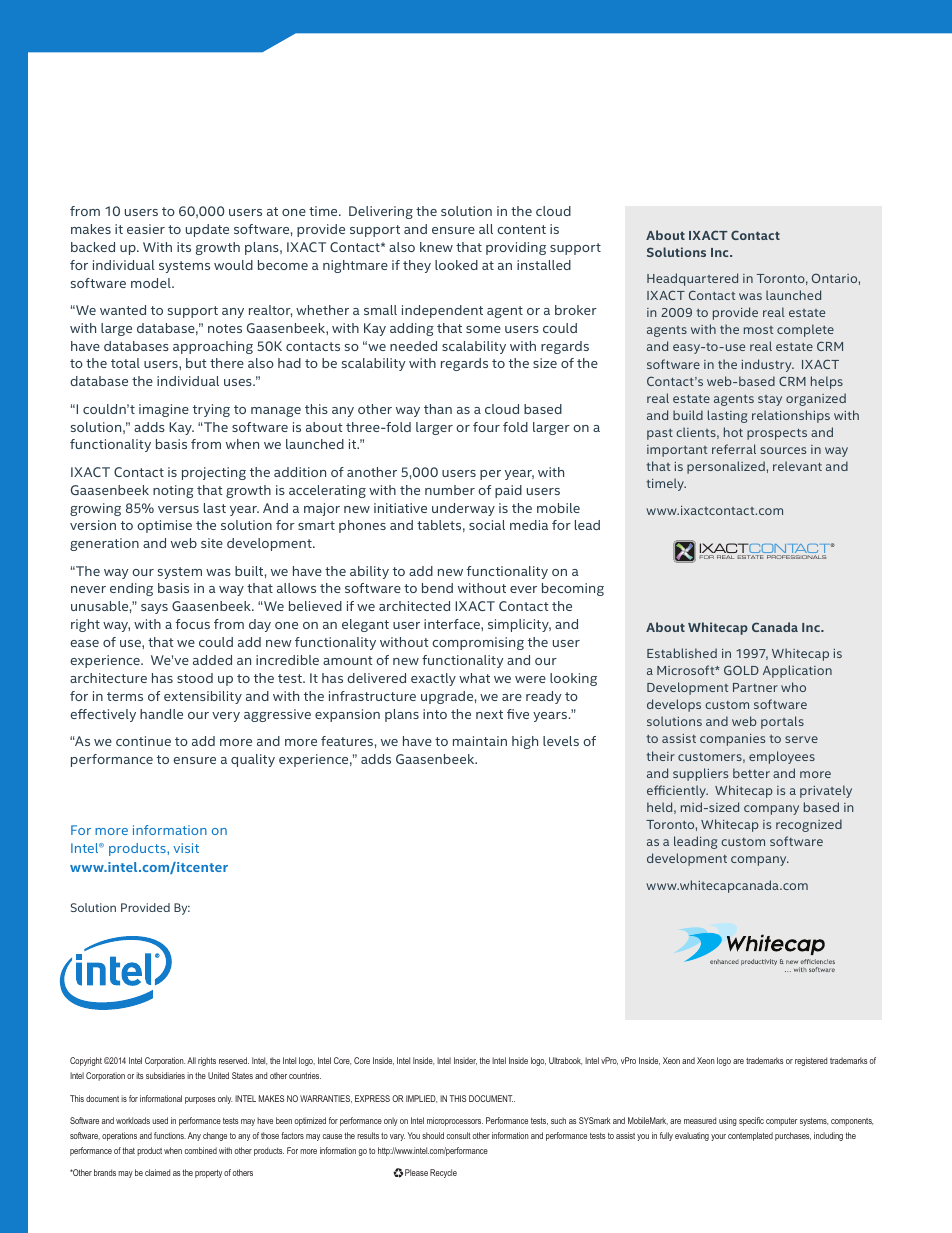 The width and height of the screenshot is (952, 1233). Describe the element at coordinates (450, 490) in the screenshot. I see `number` at that location.
